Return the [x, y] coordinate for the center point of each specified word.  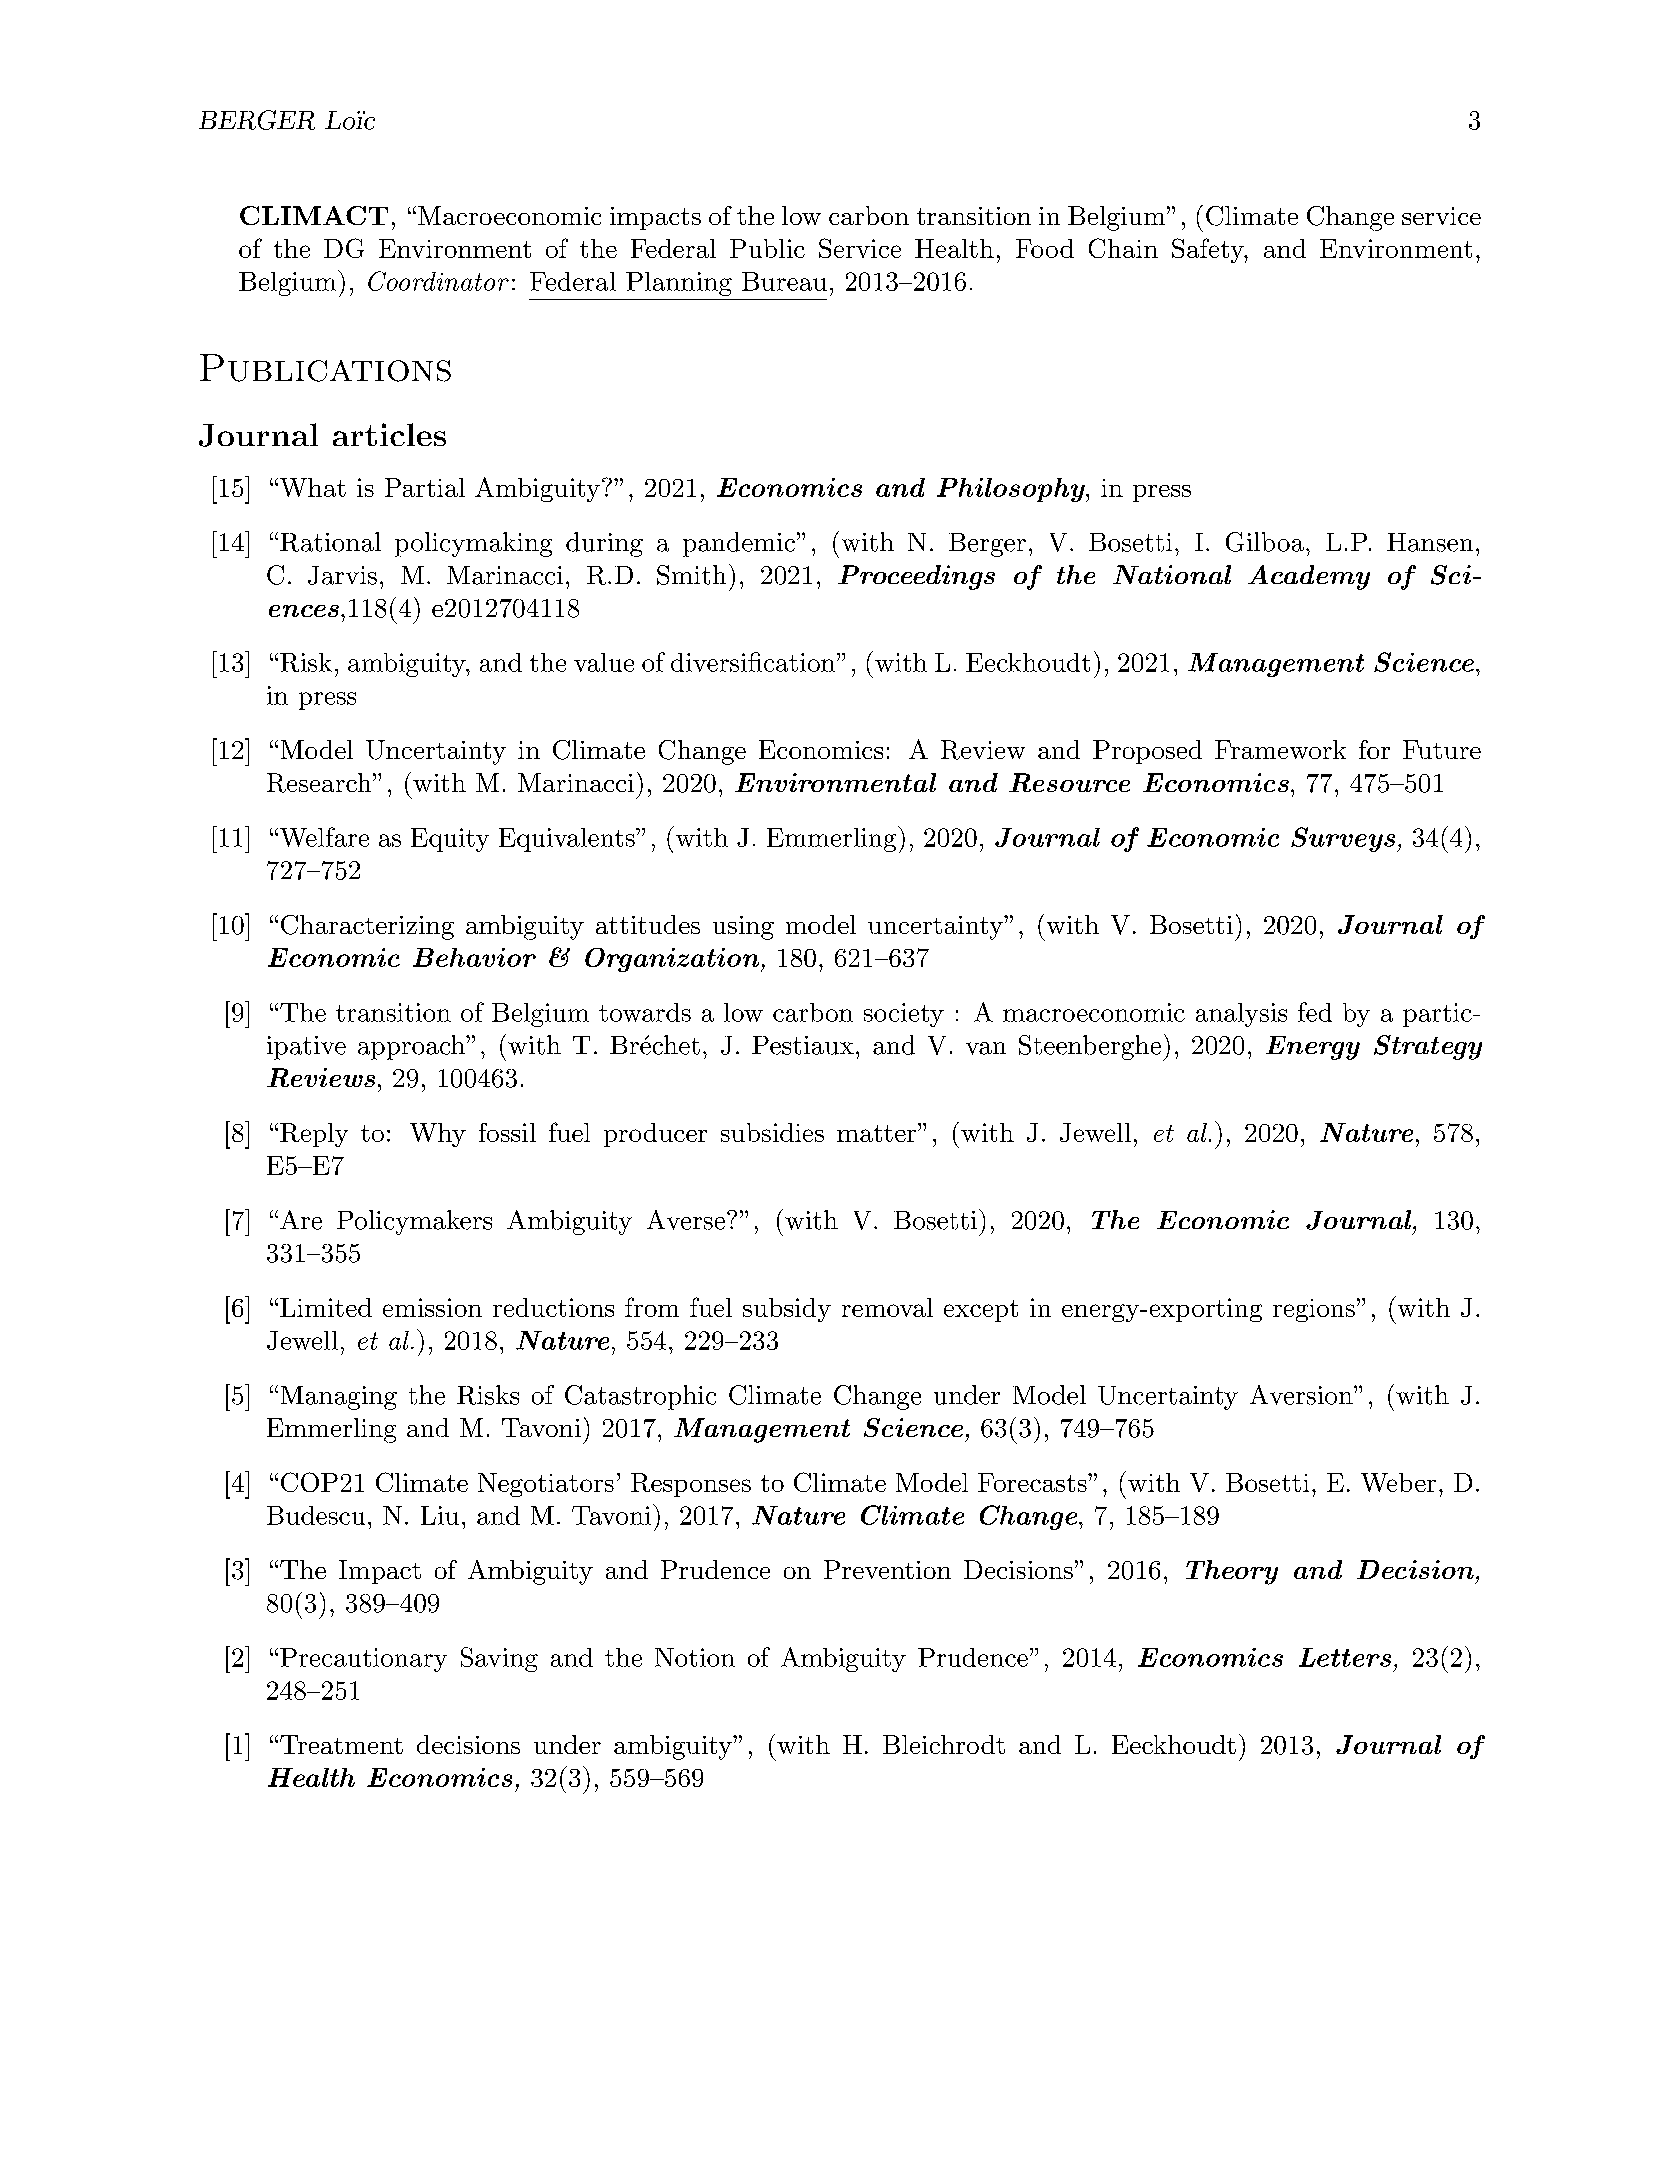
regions [1314, 1310]
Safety [1208, 250]
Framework [1280, 749]
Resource [1069, 782]
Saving [499, 1659]
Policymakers [414, 1222]
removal [887, 1307]
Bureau [784, 281]
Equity [450, 840]
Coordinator [438, 281]
